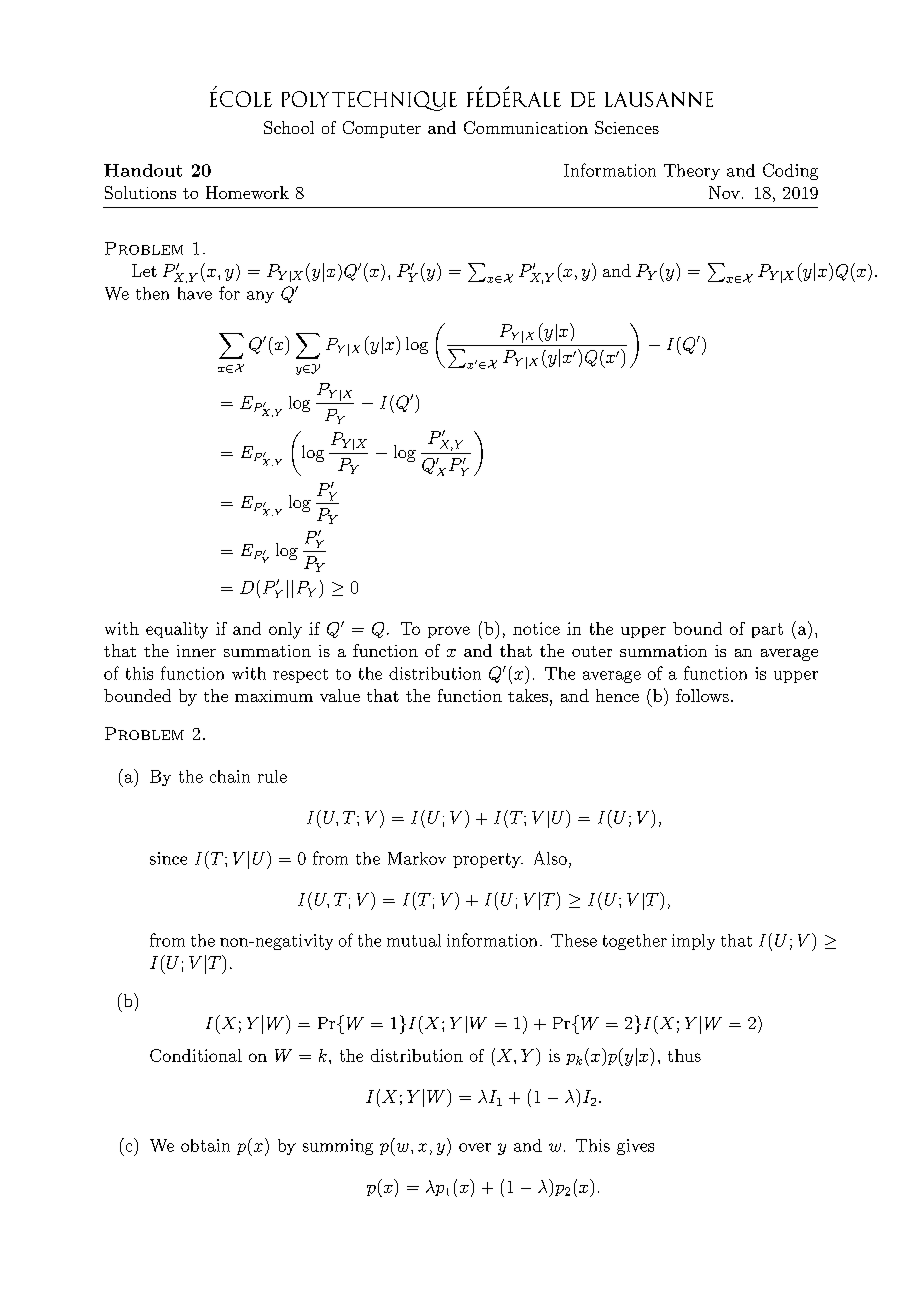  Describe the element at coordinates (289, 127) in the screenshot. I see `School` at that location.
